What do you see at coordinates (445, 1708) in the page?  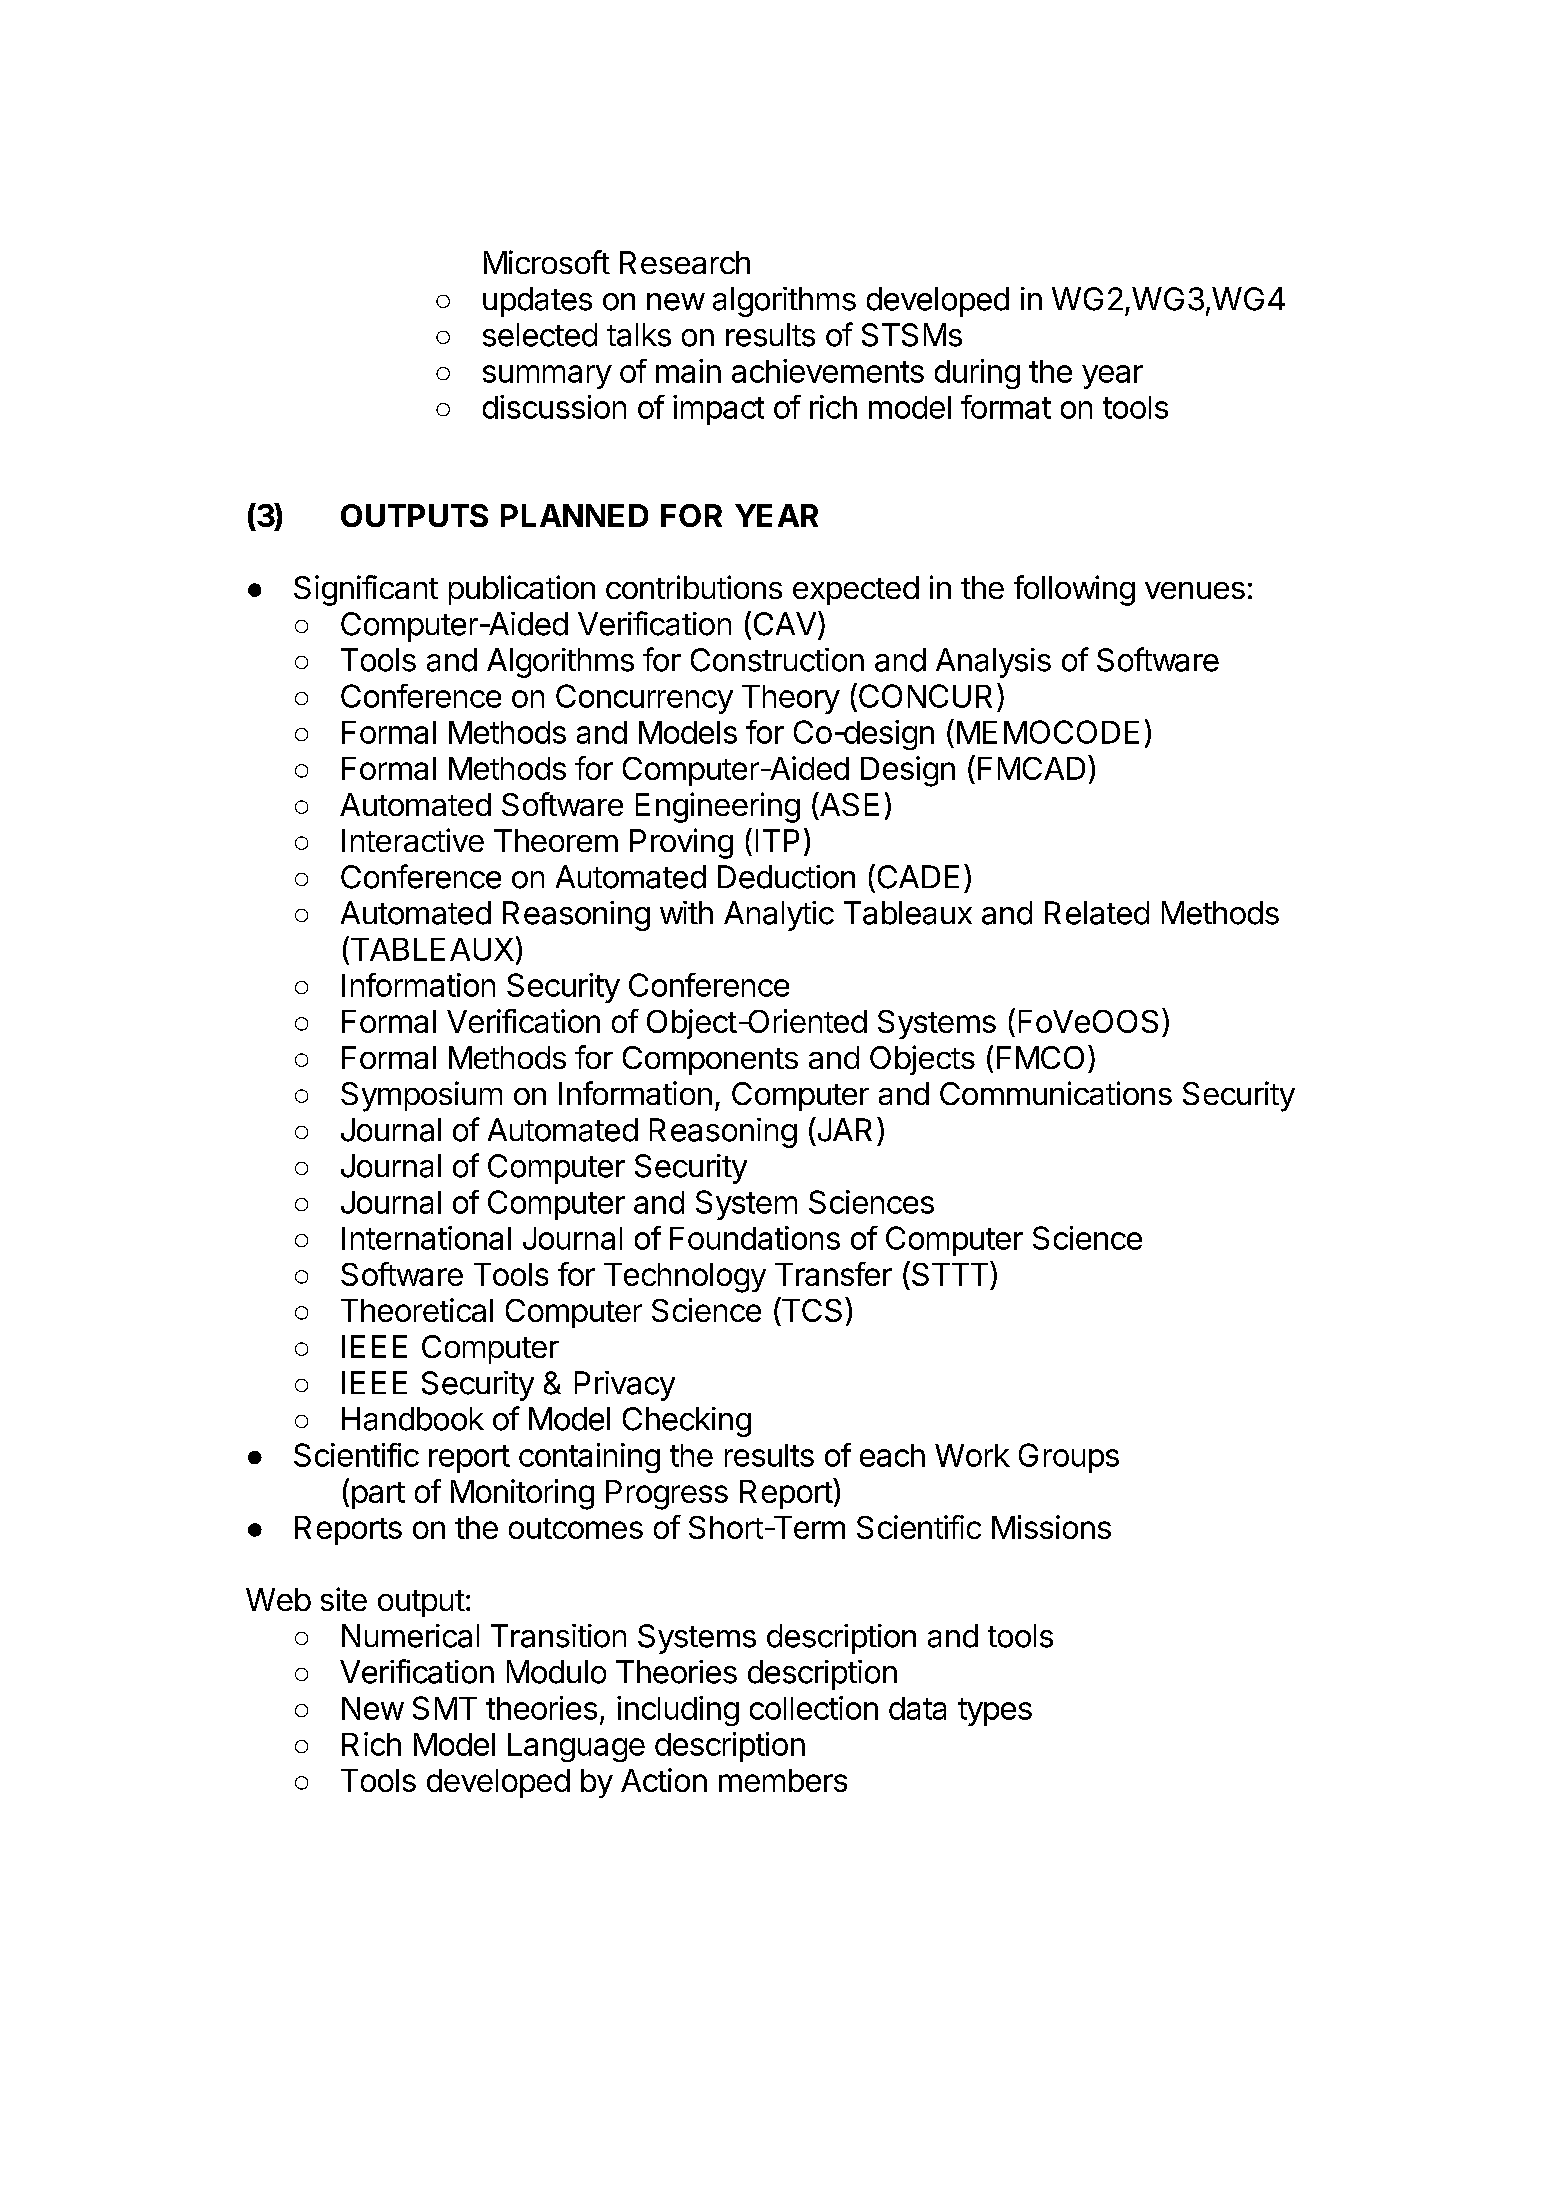 I see `SMT` at bounding box center [445, 1708].
